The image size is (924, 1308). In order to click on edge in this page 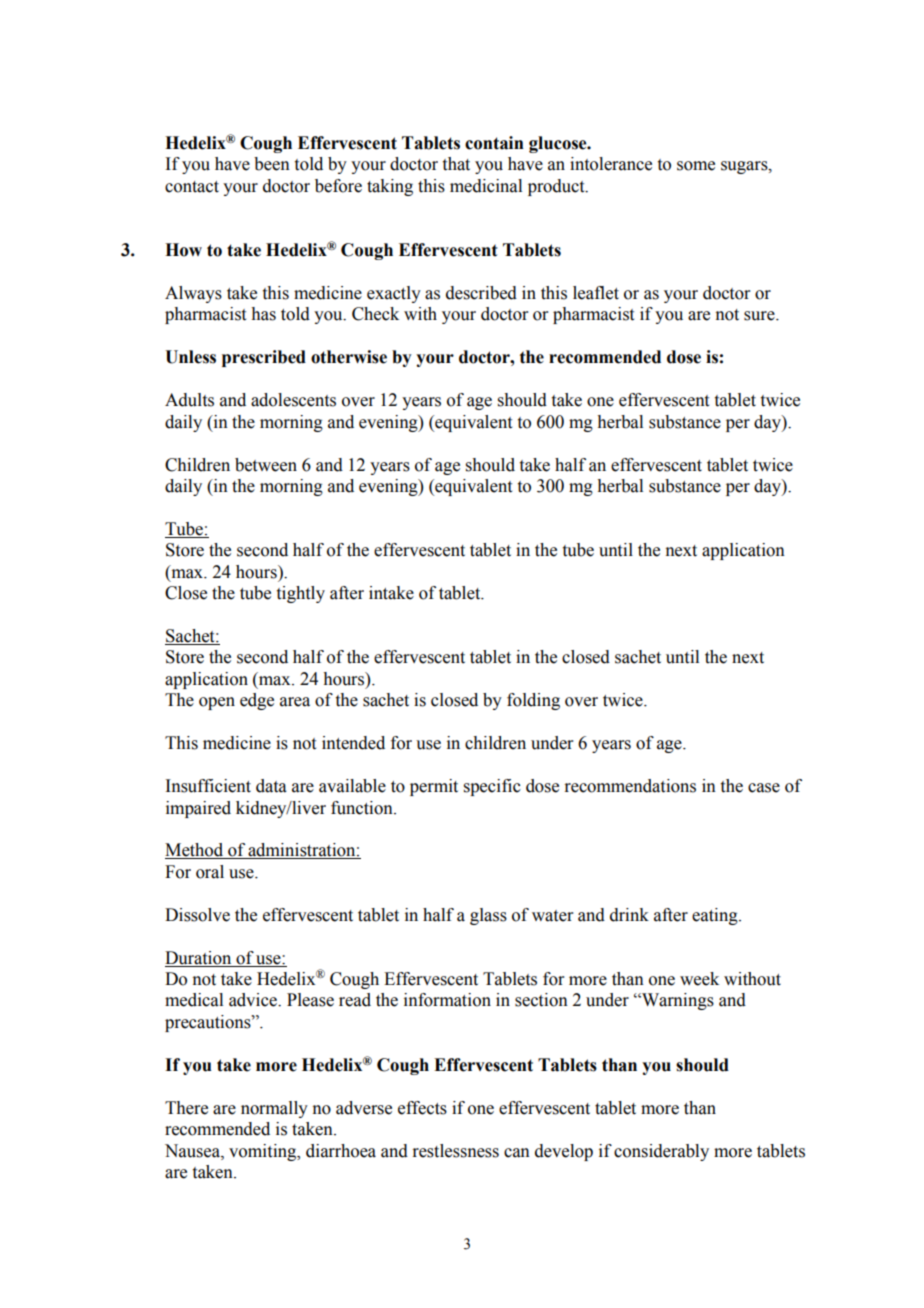, I will do `click(257, 701)`.
